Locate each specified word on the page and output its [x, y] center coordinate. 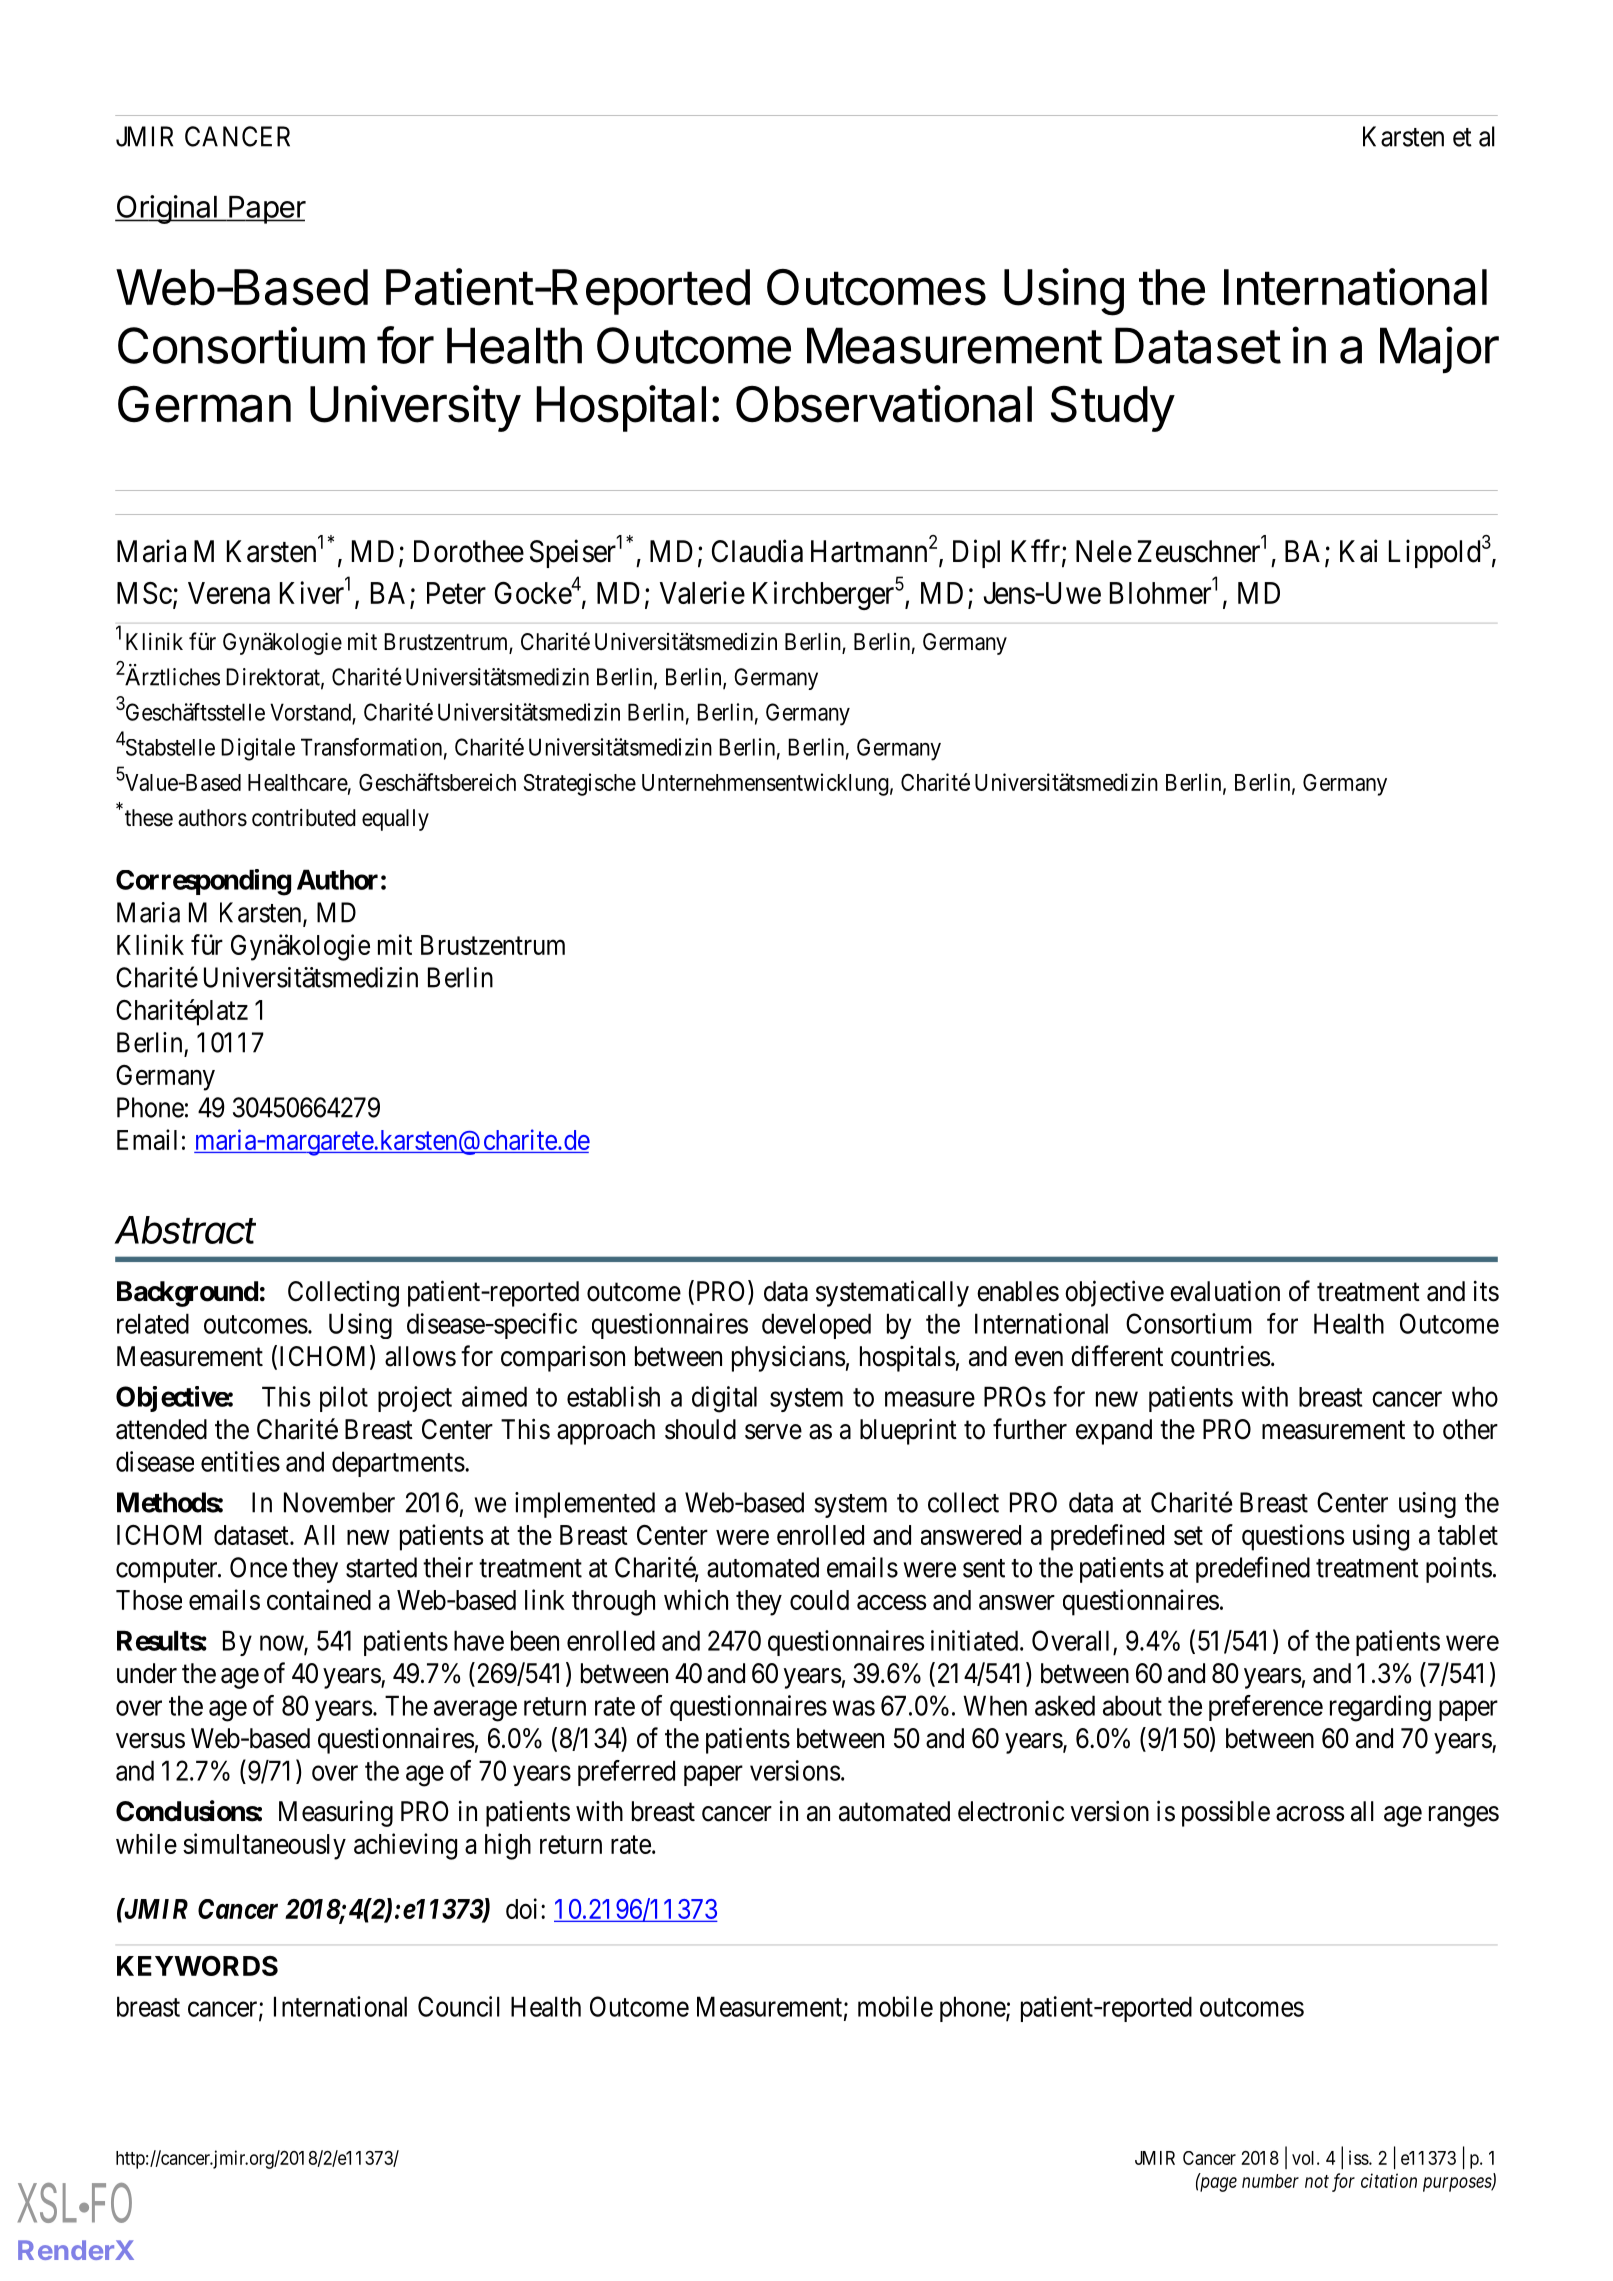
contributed [304, 818]
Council [459, 2006]
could [819, 1600]
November [339, 1502]
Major [1439, 350]
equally [395, 820]
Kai [1359, 551]
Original [167, 209]
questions [1293, 1537]
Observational [884, 404]
